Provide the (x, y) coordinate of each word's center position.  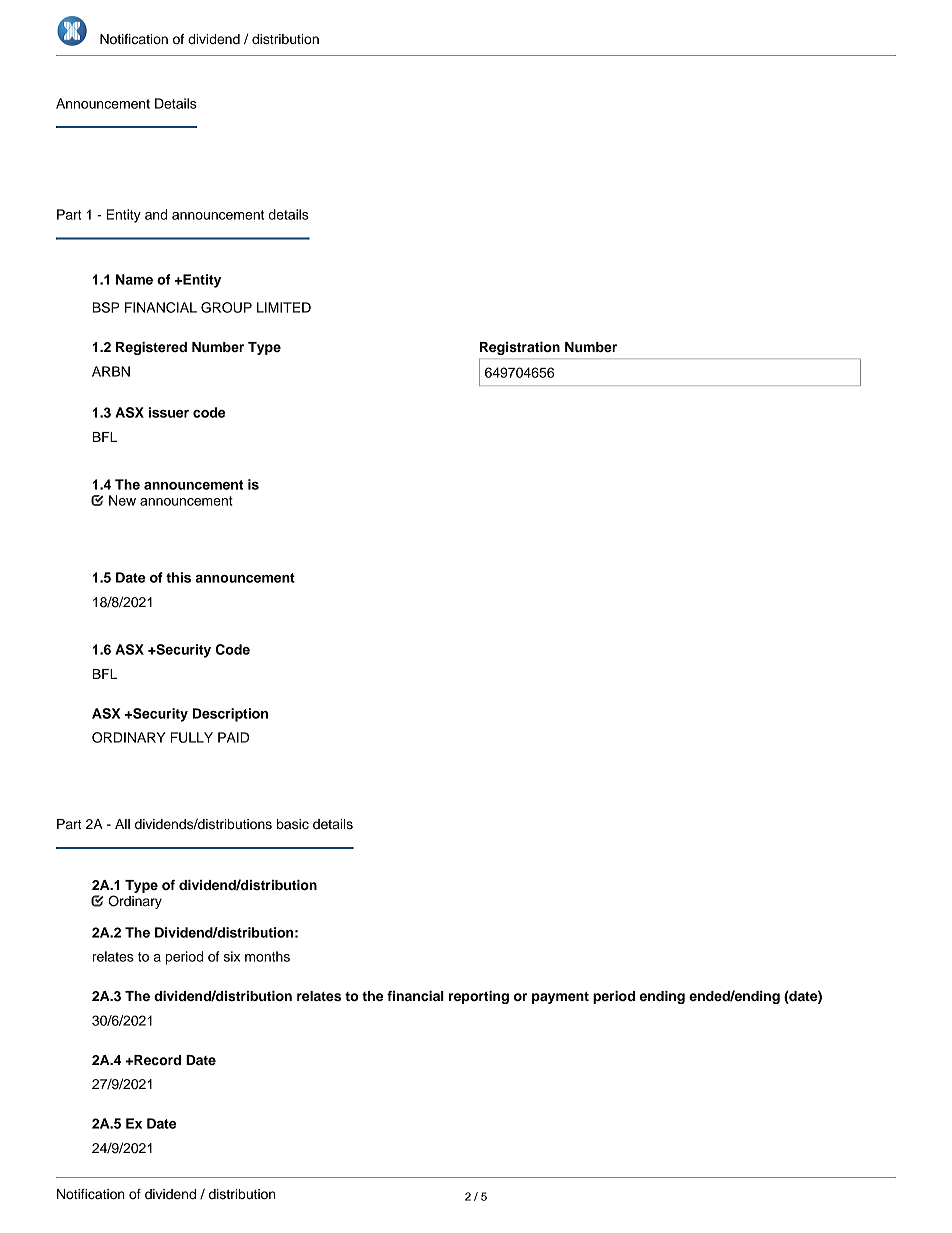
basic (293, 824)
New (122, 500)
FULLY (192, 737)
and (156, 214)
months (267, 956)
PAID (233, 737)
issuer (168, 412)
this (178, 577)
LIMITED (284, 307)
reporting (479, 997)
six (232, 956)
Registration (520, 348)
